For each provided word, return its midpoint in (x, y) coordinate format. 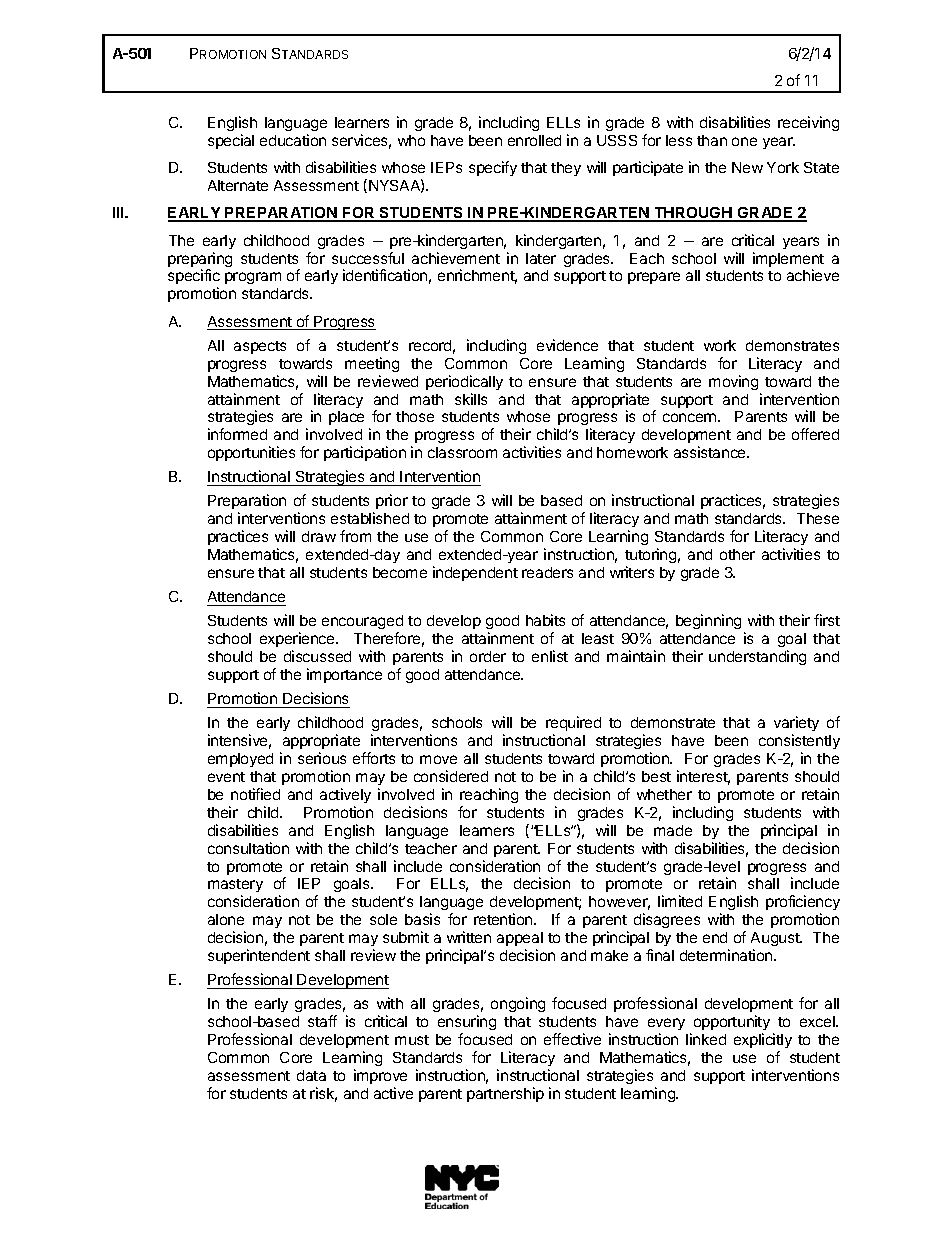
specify (493, 168)
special (231, 141)
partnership (505, 1094)
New (747, 167)
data (311, 1075)
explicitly (763, 1040)
